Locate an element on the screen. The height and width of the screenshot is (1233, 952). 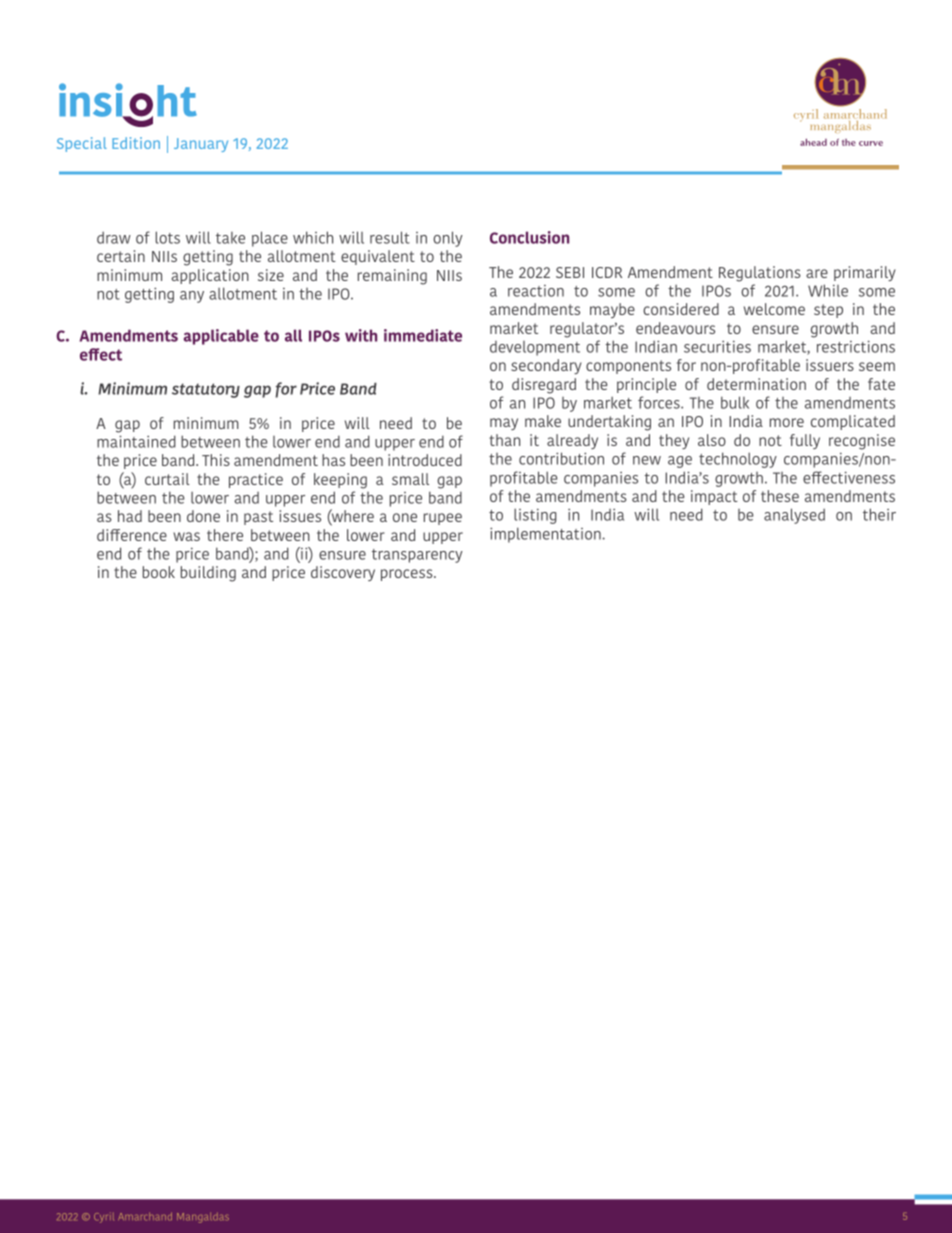
maintained is located at coordinates (136, 441).
